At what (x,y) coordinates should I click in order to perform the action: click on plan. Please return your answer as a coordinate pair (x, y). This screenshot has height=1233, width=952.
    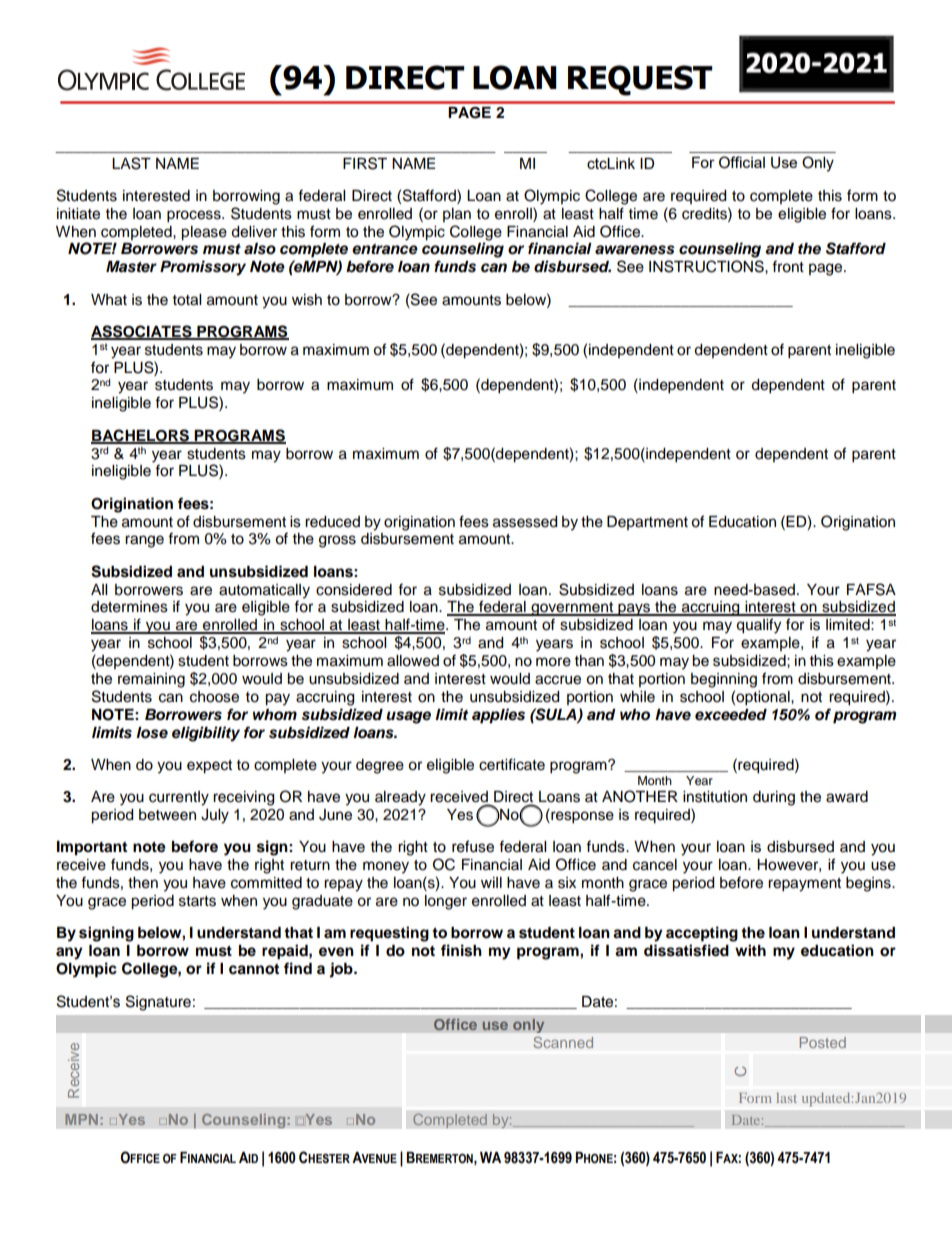
    Looking at the image, I should click on (457, 215).
